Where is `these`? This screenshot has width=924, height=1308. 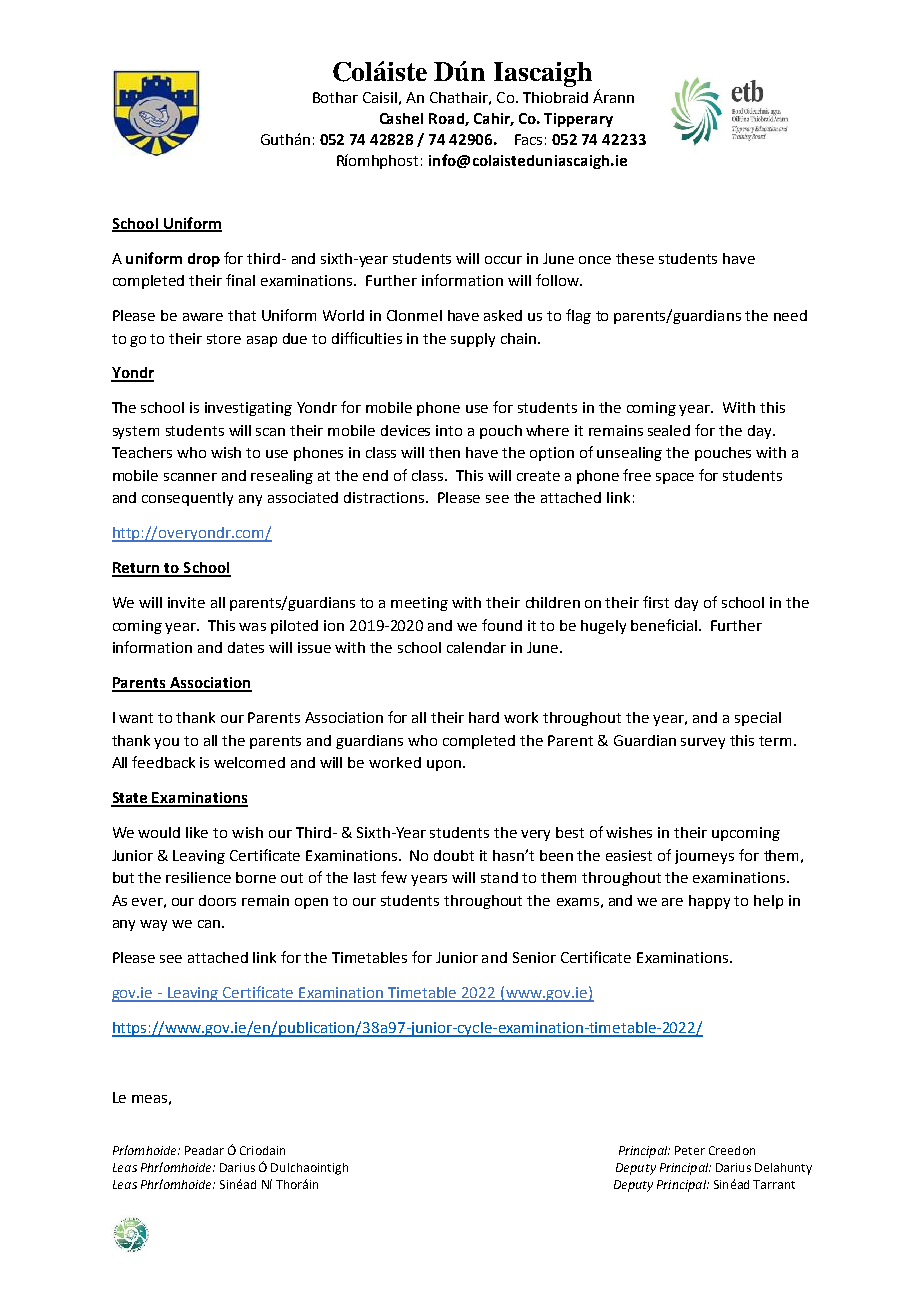
these is located at coordinates (635, 258).
